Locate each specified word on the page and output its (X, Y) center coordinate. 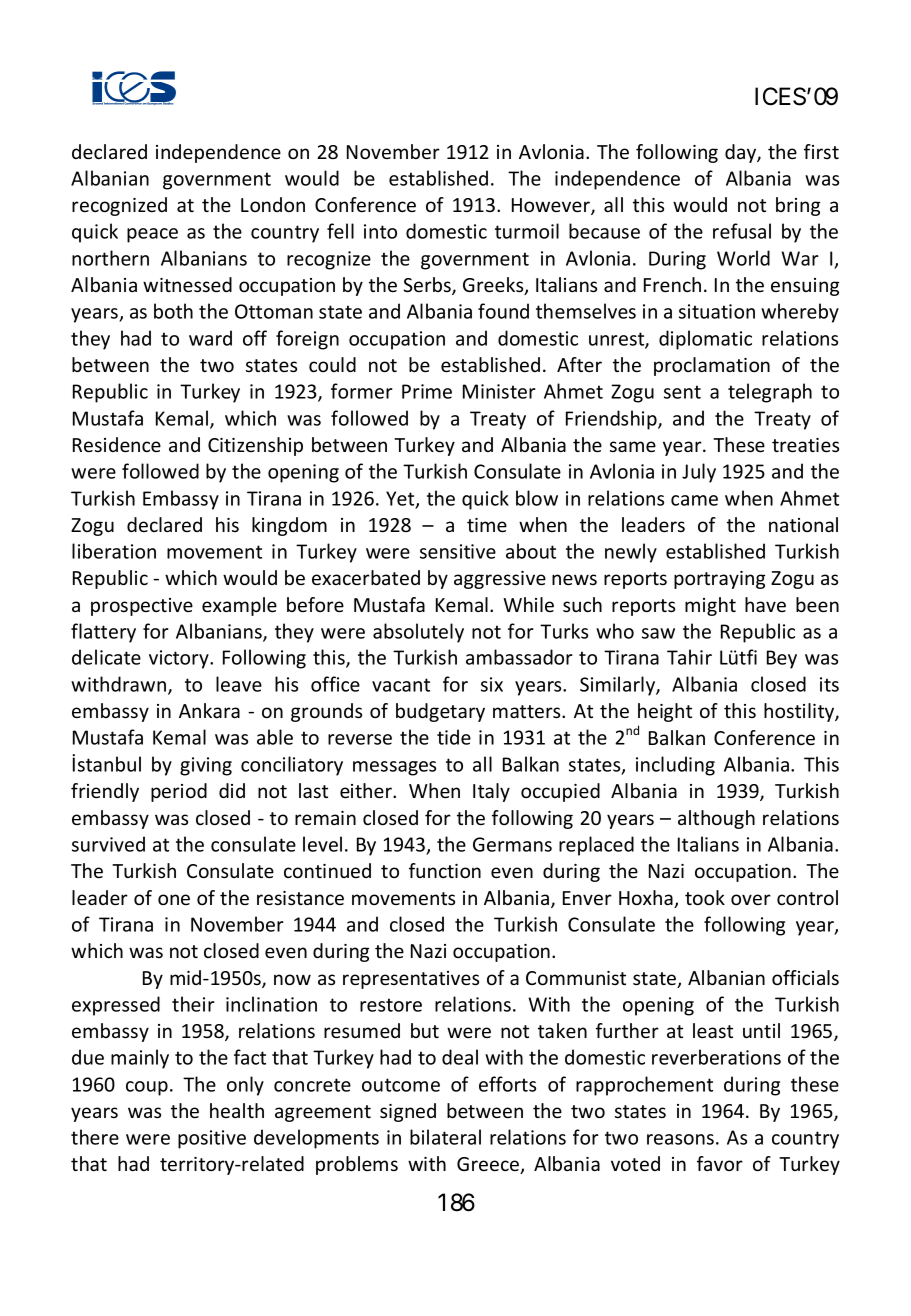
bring (798, 206)
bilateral (445, 1137)
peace (152, 235)
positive (212, 1139)
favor (720, 1163)
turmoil (527, 231)
